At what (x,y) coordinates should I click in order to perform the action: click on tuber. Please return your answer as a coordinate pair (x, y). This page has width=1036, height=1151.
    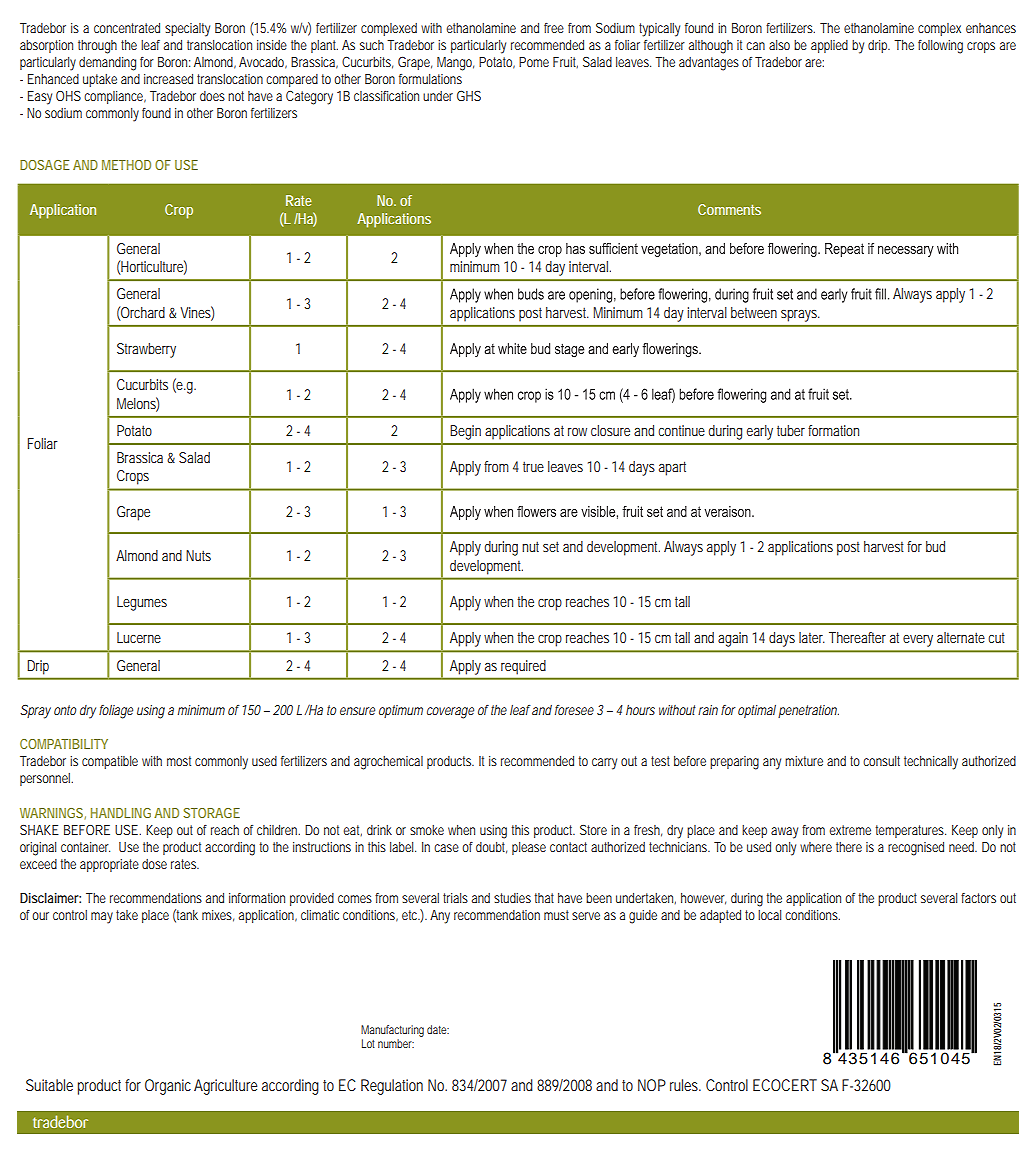
    Looking at the image, I should click on (791, 430).
